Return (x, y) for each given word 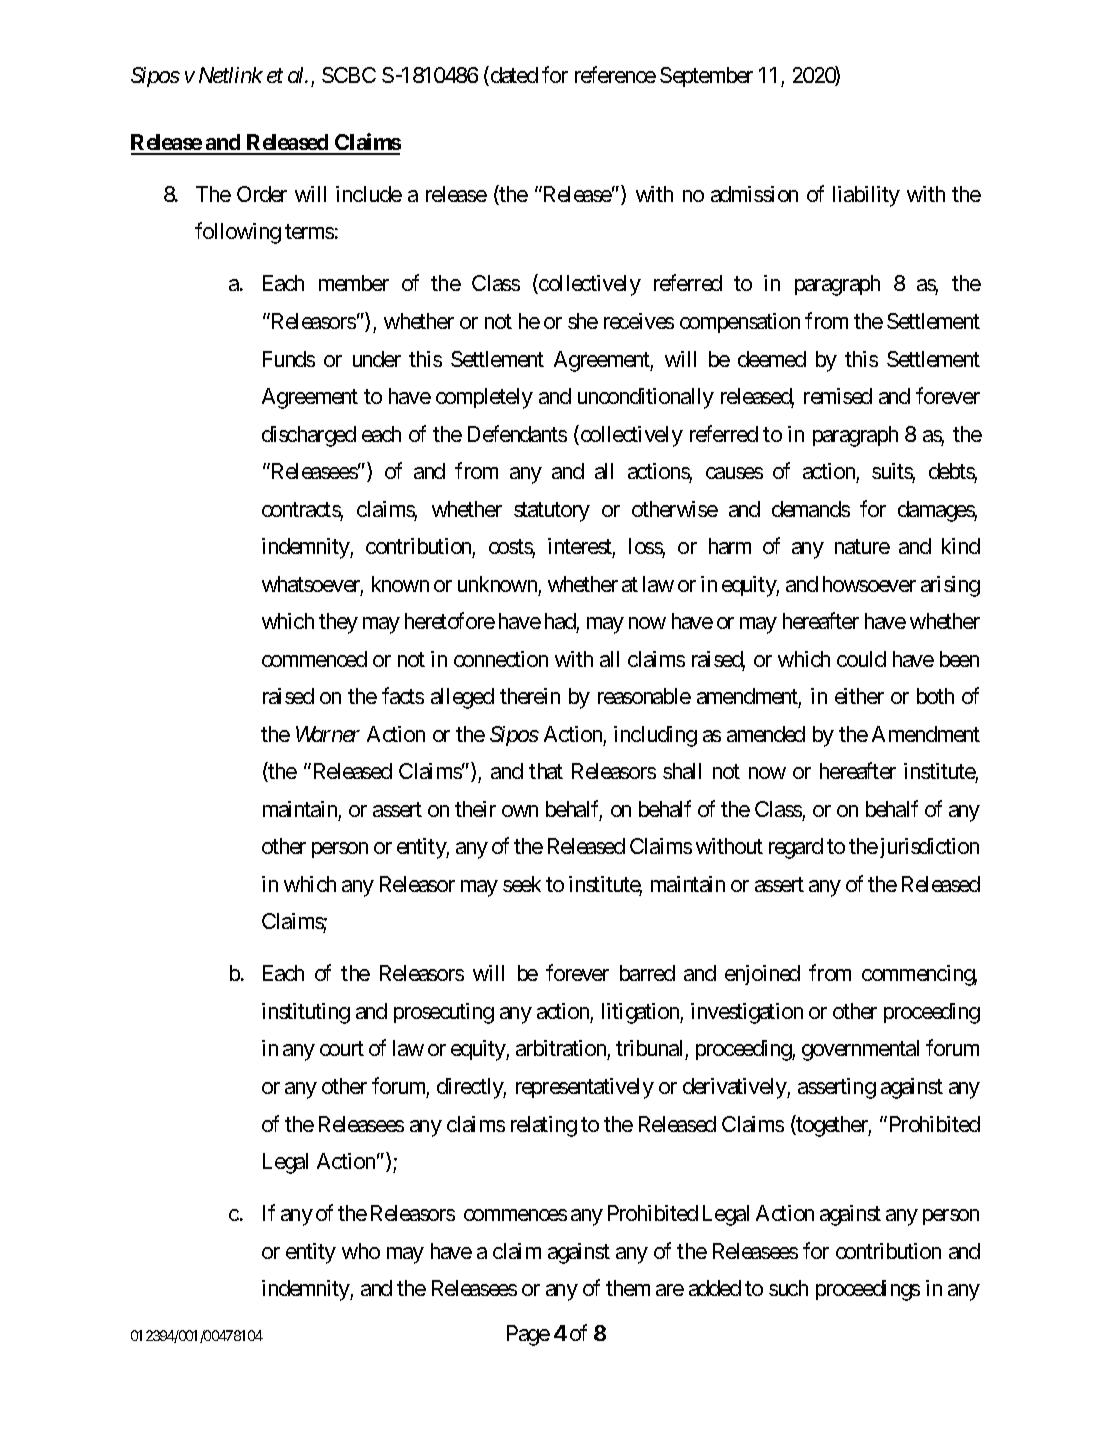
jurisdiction (928, 848)
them (628, 1288)
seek (522, 884)
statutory (552, 512)
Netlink (231, 75)
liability (866, 196)
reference (615, 74)
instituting (306, 1013)
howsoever (869, 584)
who (361, 1251)
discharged (309, 436)
